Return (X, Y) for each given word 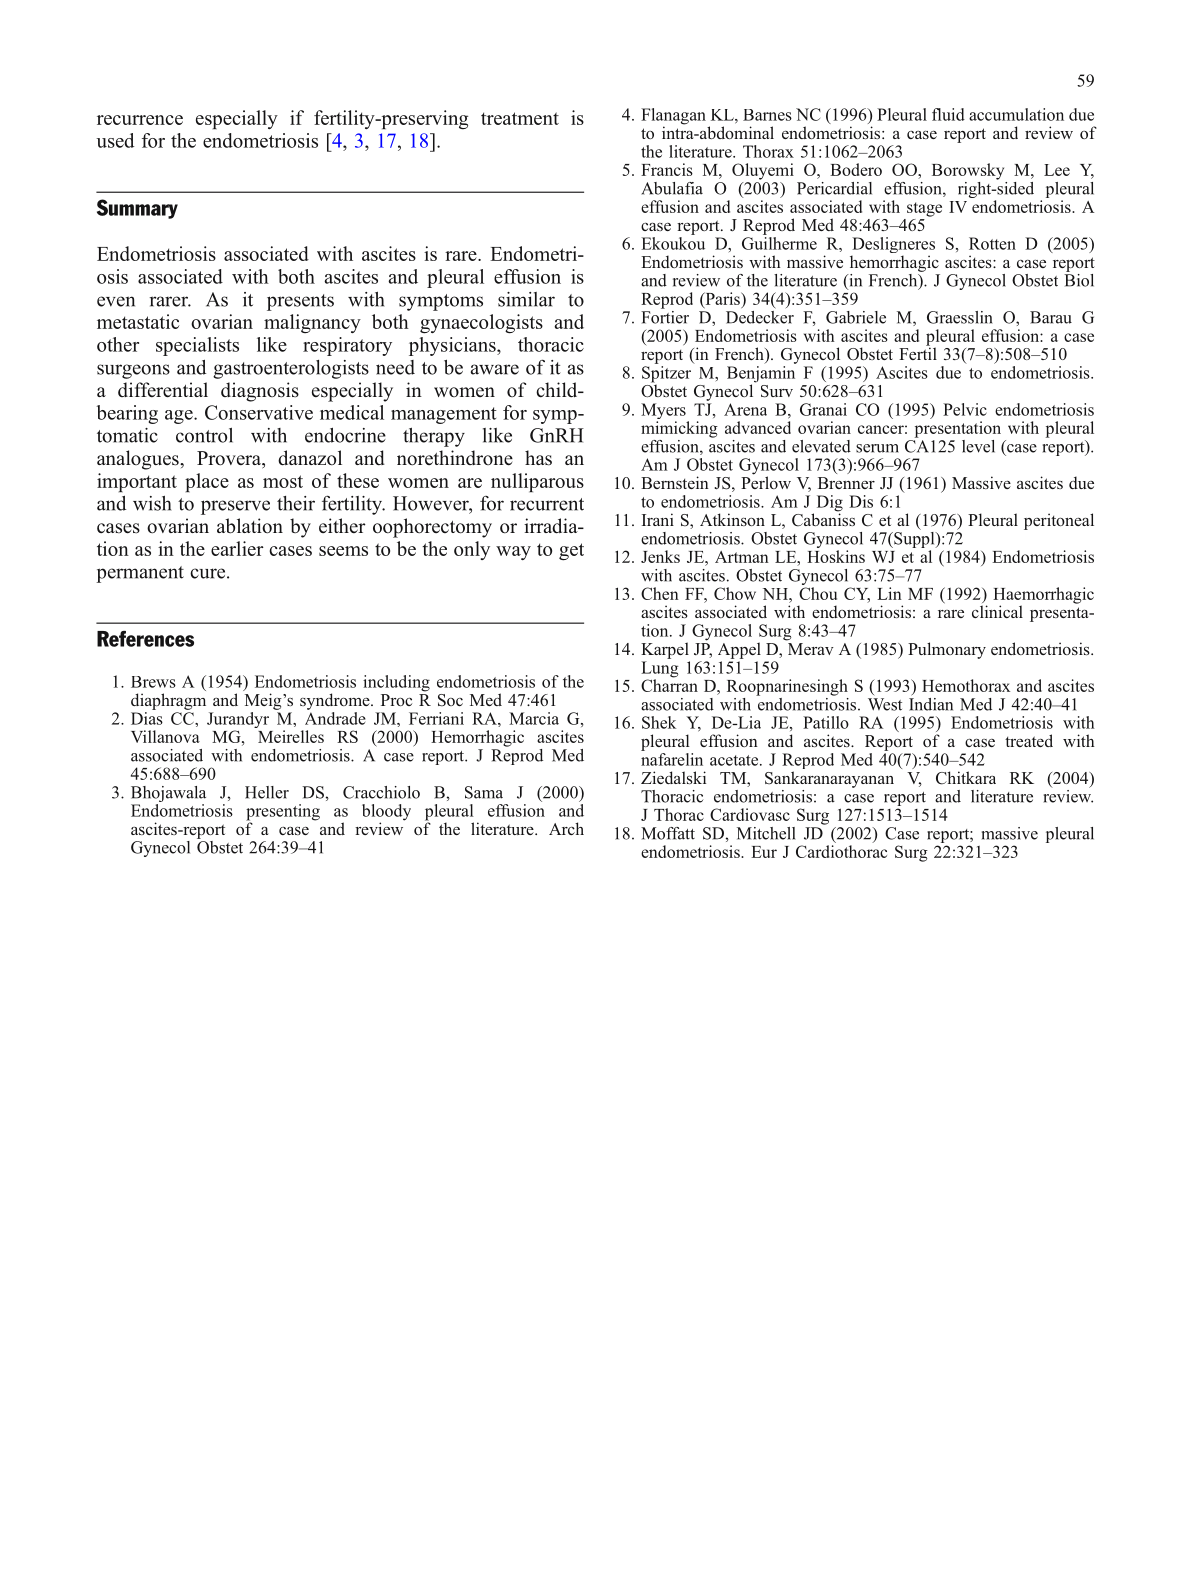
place (207, 482)
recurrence (140, 120)
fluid (948, 114)
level (978, 446)
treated (1029, 740)
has (538, 458)
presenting (283, 813)
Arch (566, 828)
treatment (520, 118)
